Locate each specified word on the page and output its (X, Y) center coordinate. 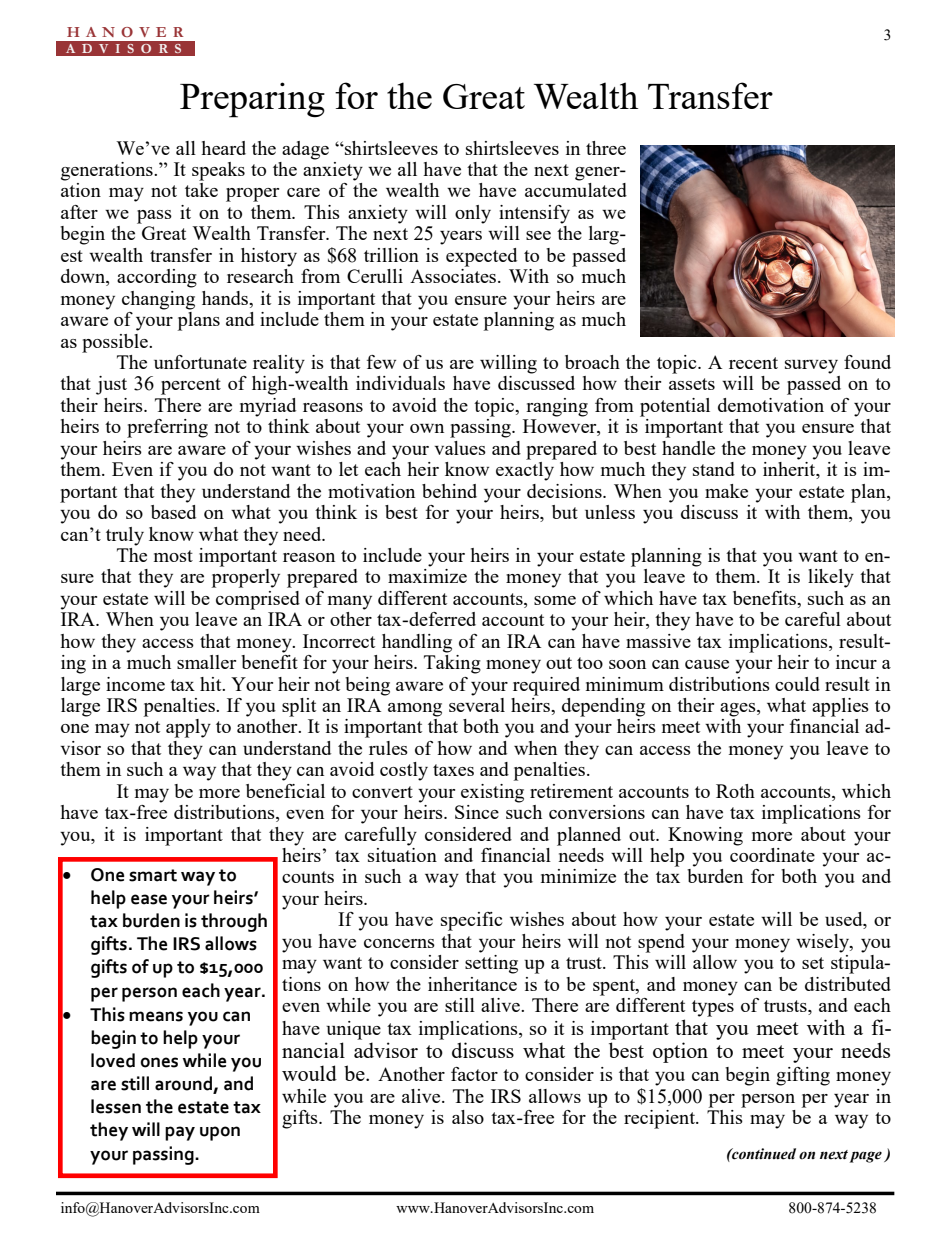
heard (223, 148)
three (606, 148)
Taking (452, 663)
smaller (206, 662)
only (473, 214)
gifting (803, 1076)
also (468, 1117)
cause (707, 664)
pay (180, 1133)
